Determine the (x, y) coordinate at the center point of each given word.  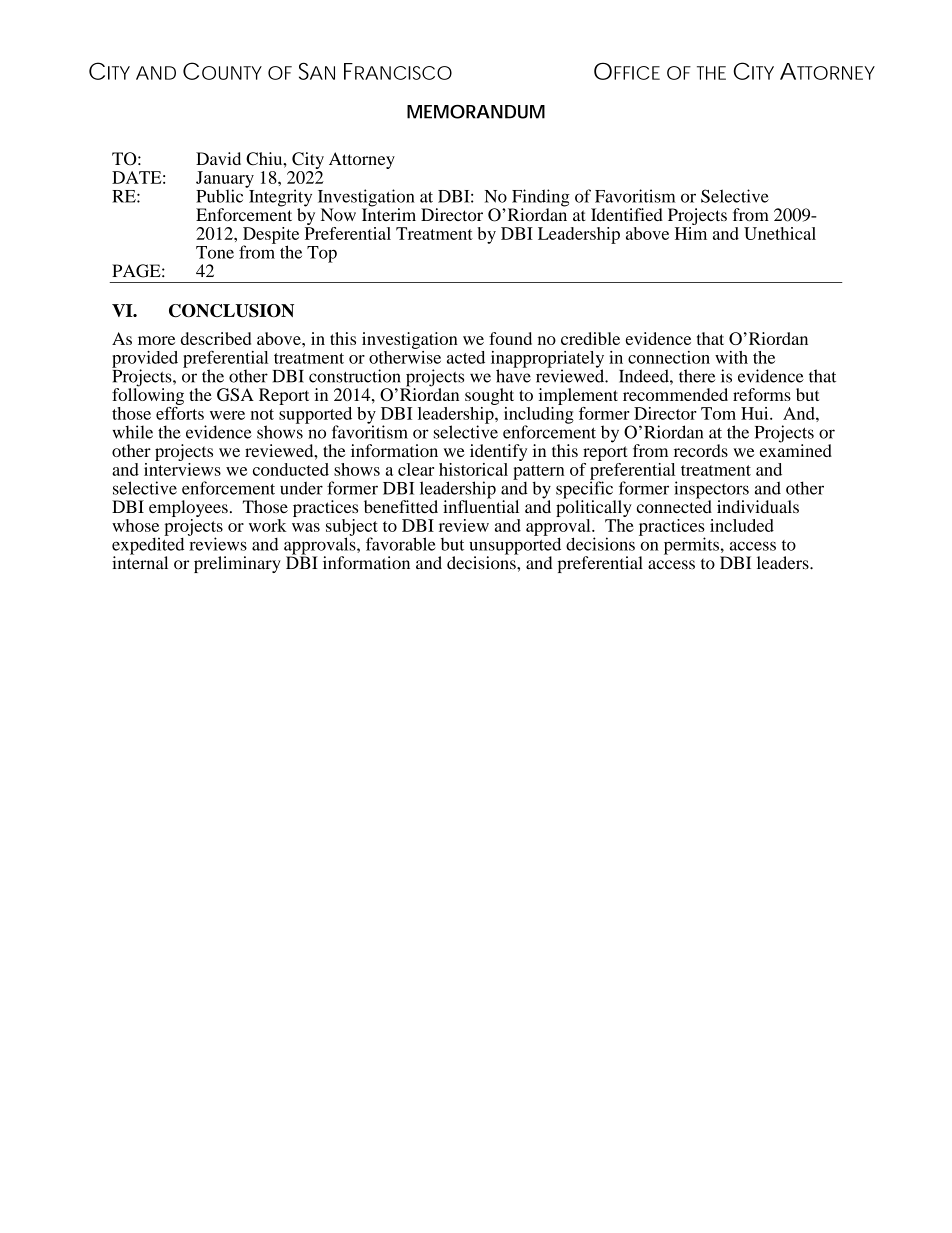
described (216, 338)
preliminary (237, 564)
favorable (401, 544)
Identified (627, 214)
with (731, 357)
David (218, 158)
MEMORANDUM (476, 112)
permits (692, 547)
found (510, 338)
